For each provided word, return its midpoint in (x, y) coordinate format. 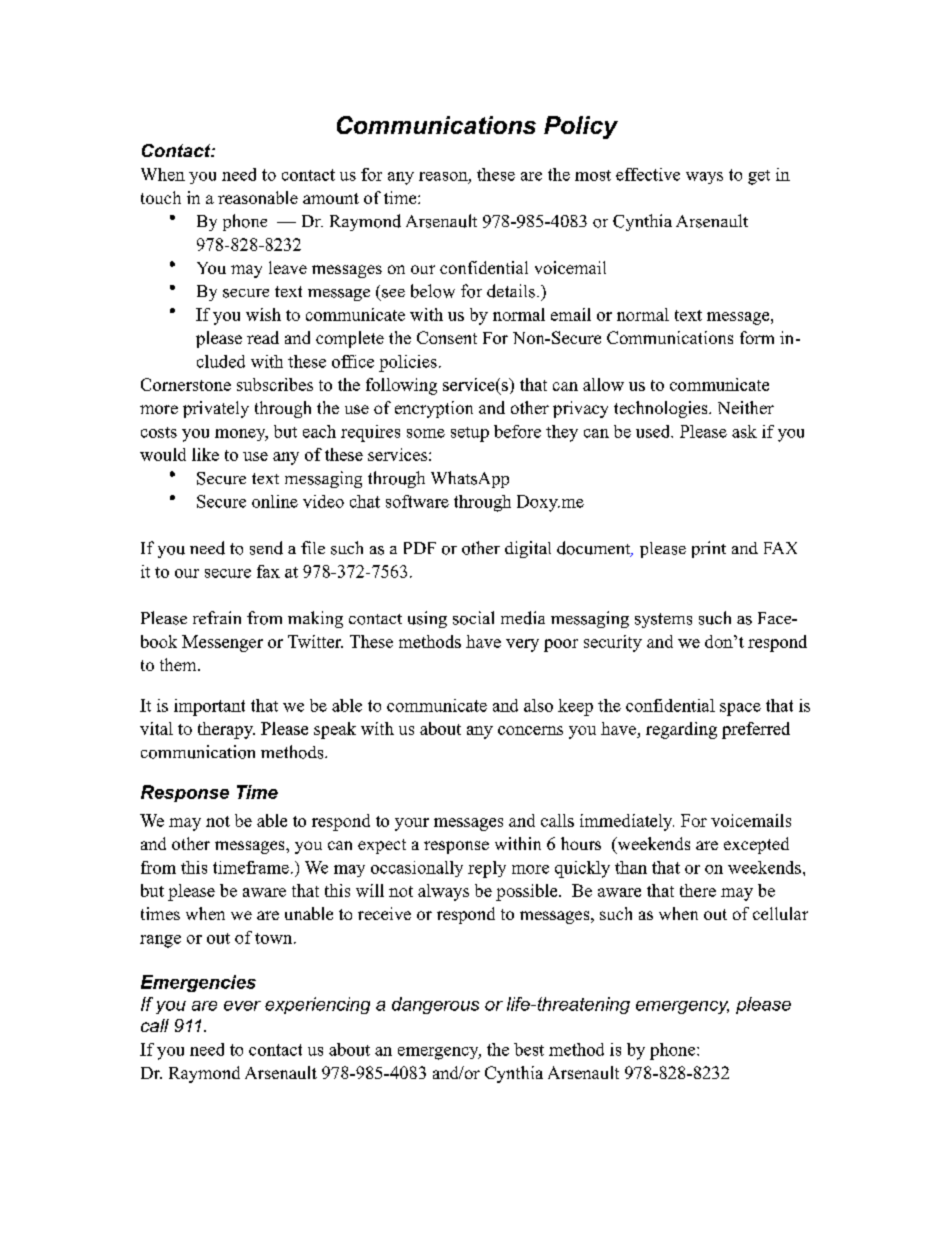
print (709, 549)
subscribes (275, 384)
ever (242, 1006)
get (759, 177)
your (412, 824)
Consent (447, 337)
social (473, 618)
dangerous (435, 1005)
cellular (780, 913)
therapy (226, 730)
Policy (581, 127)
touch (161, 197)
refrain (217, 617)
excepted (756, 845)
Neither (746, 407)
